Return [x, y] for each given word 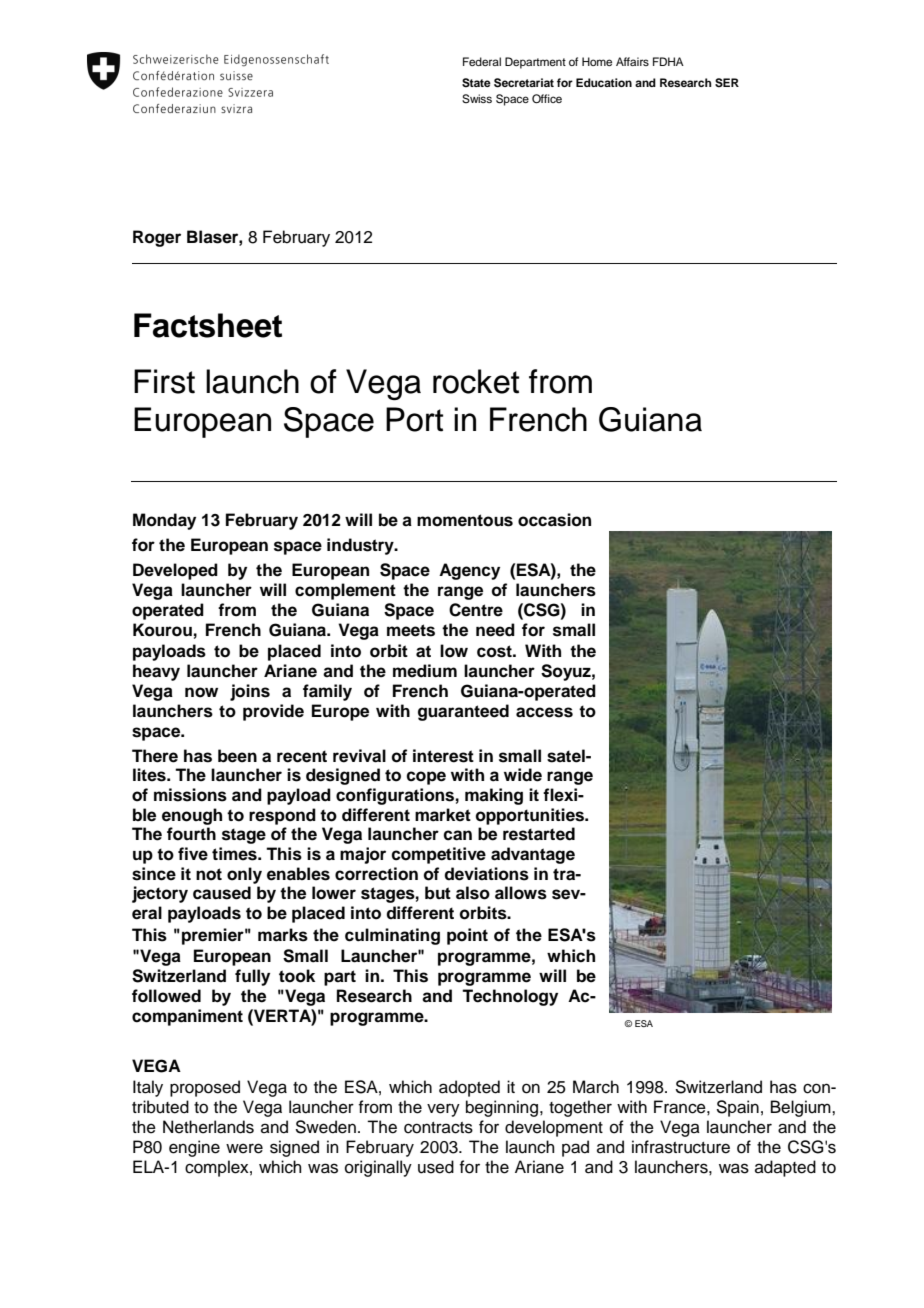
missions [190, 795]
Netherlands [208, 1127]
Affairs [632, 61]
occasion [554, 520]
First [164, 381]
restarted [539, 834]
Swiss [477, 99]
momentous [465, 520]
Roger [157, 238]
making [494, 796]
